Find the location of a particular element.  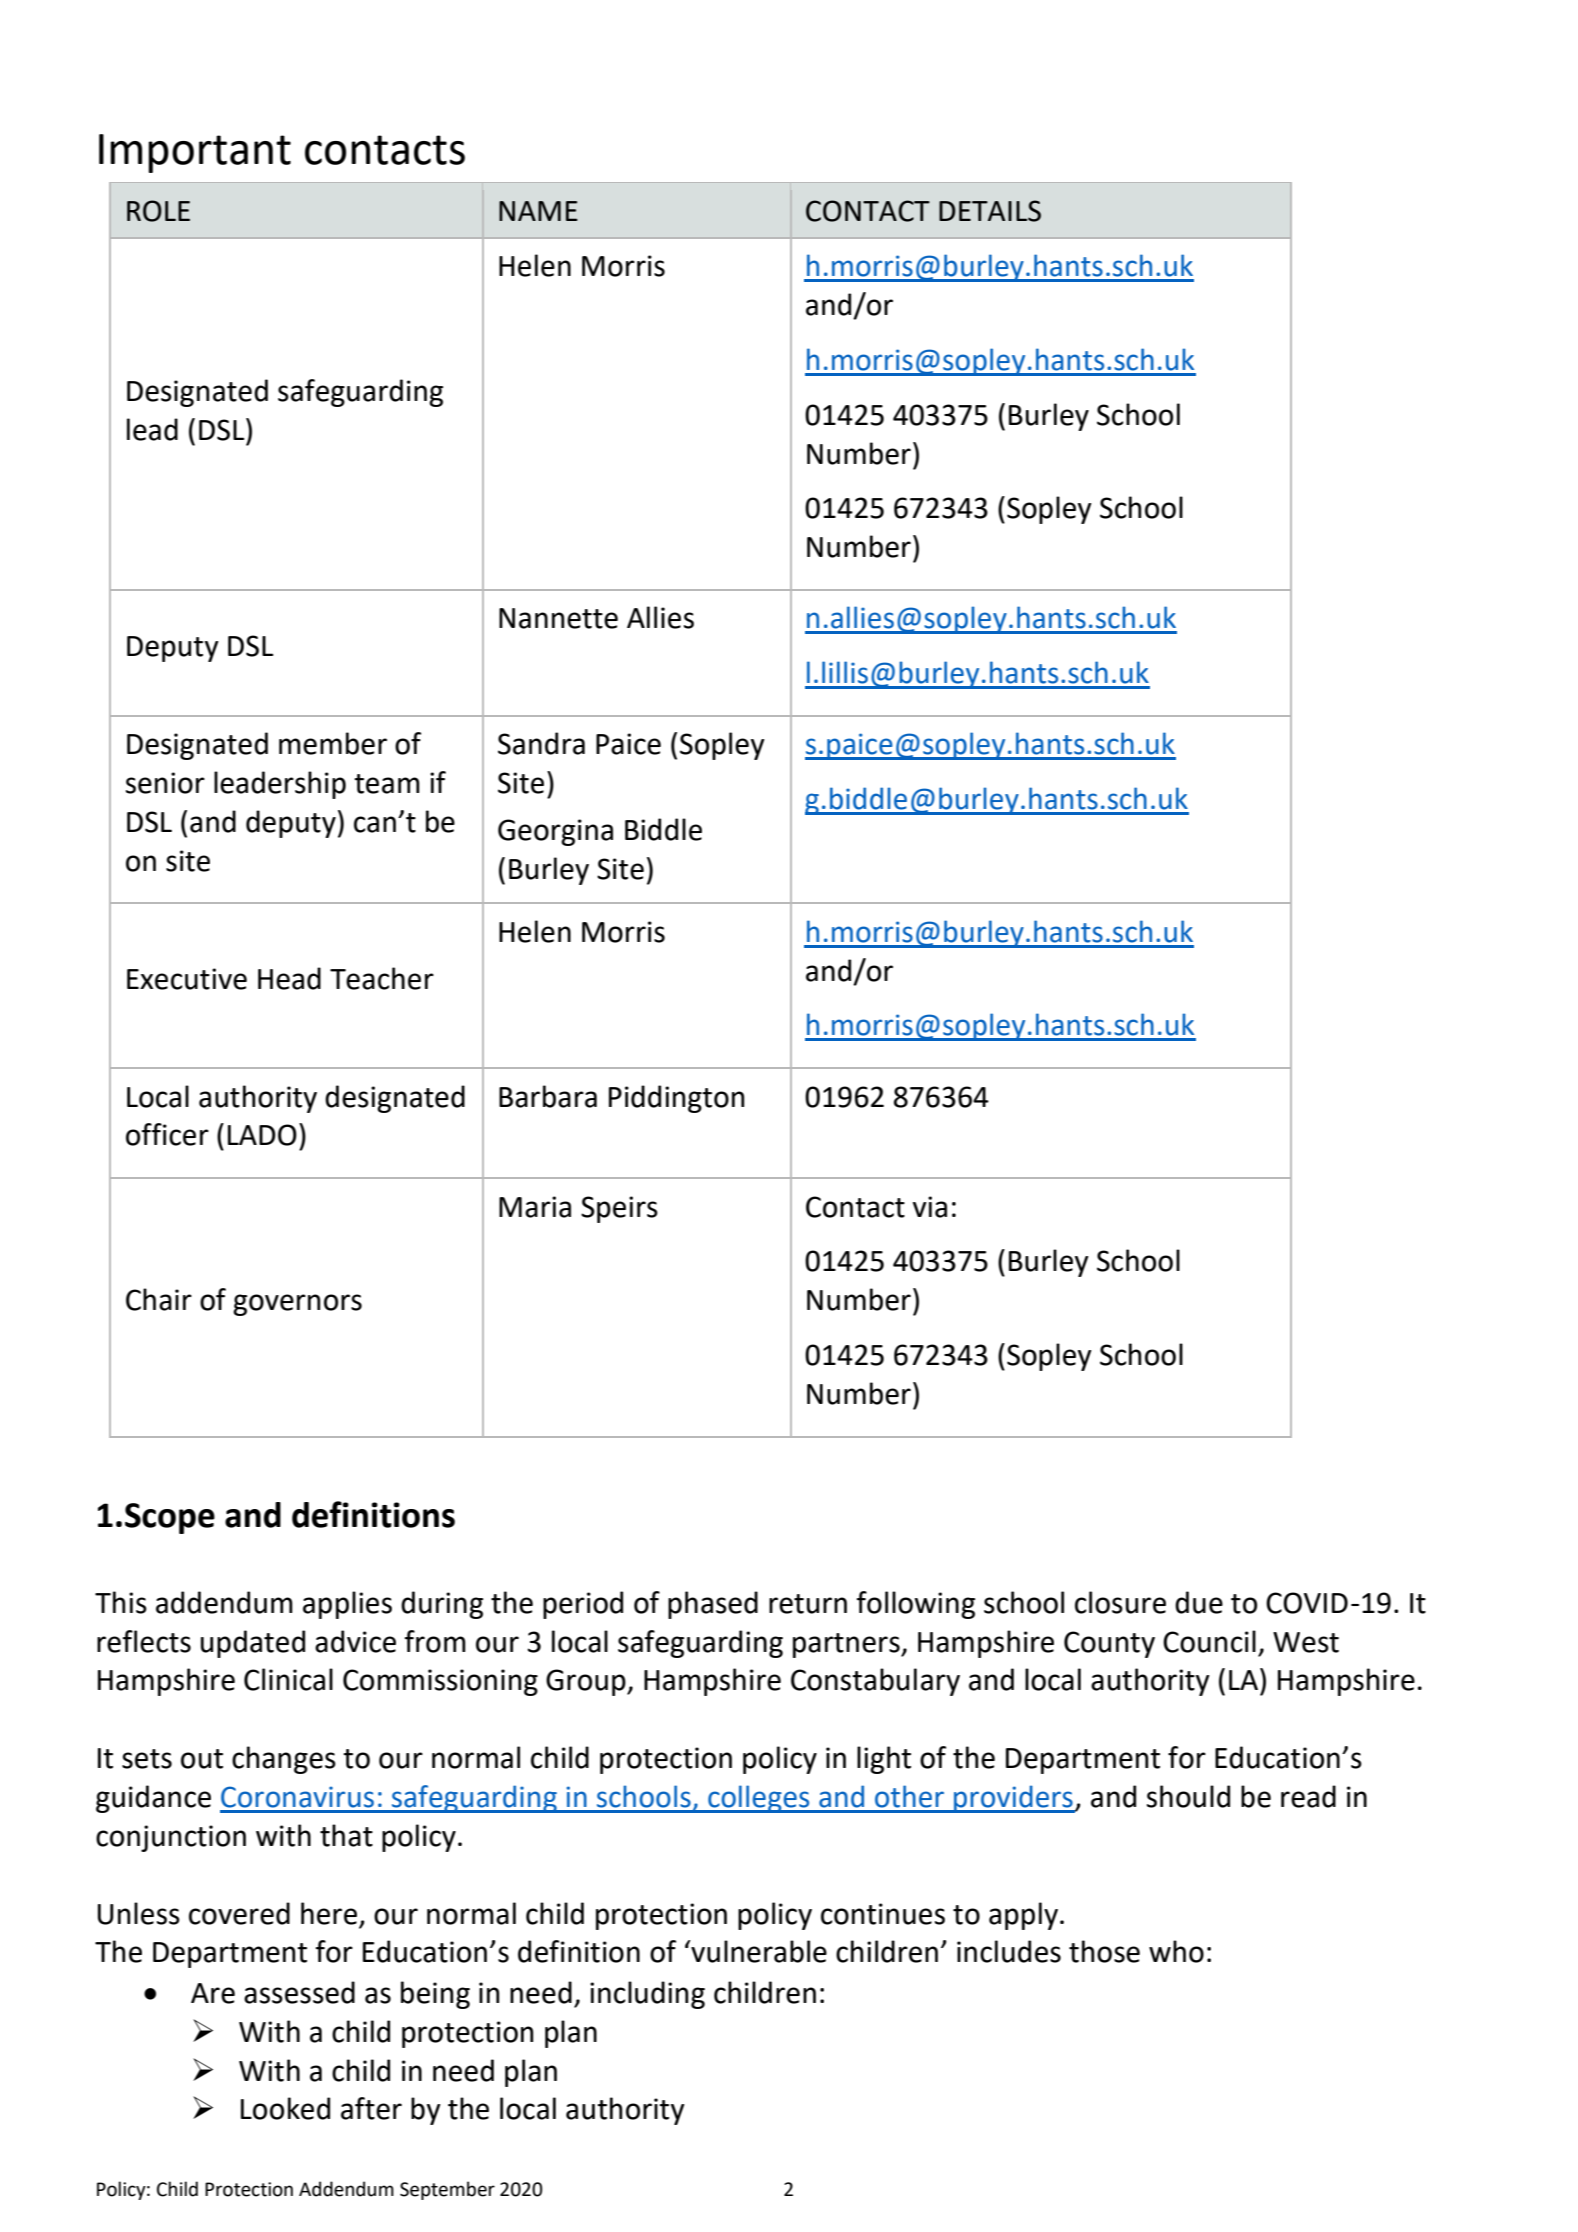

who is located at coordinates (1176, 1951).
